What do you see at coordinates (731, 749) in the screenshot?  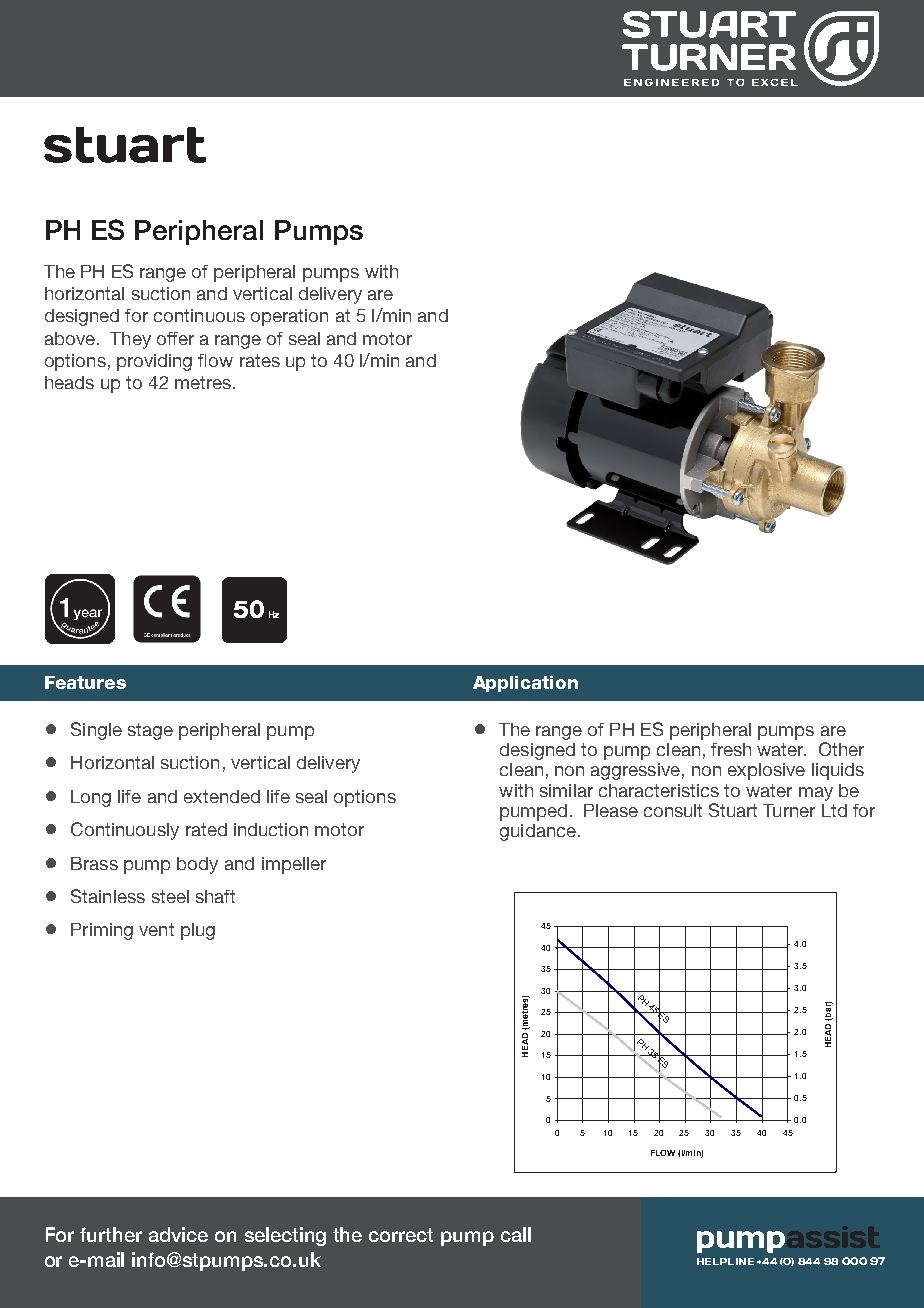 I see `fresh` at bounding box center [731, 749].
